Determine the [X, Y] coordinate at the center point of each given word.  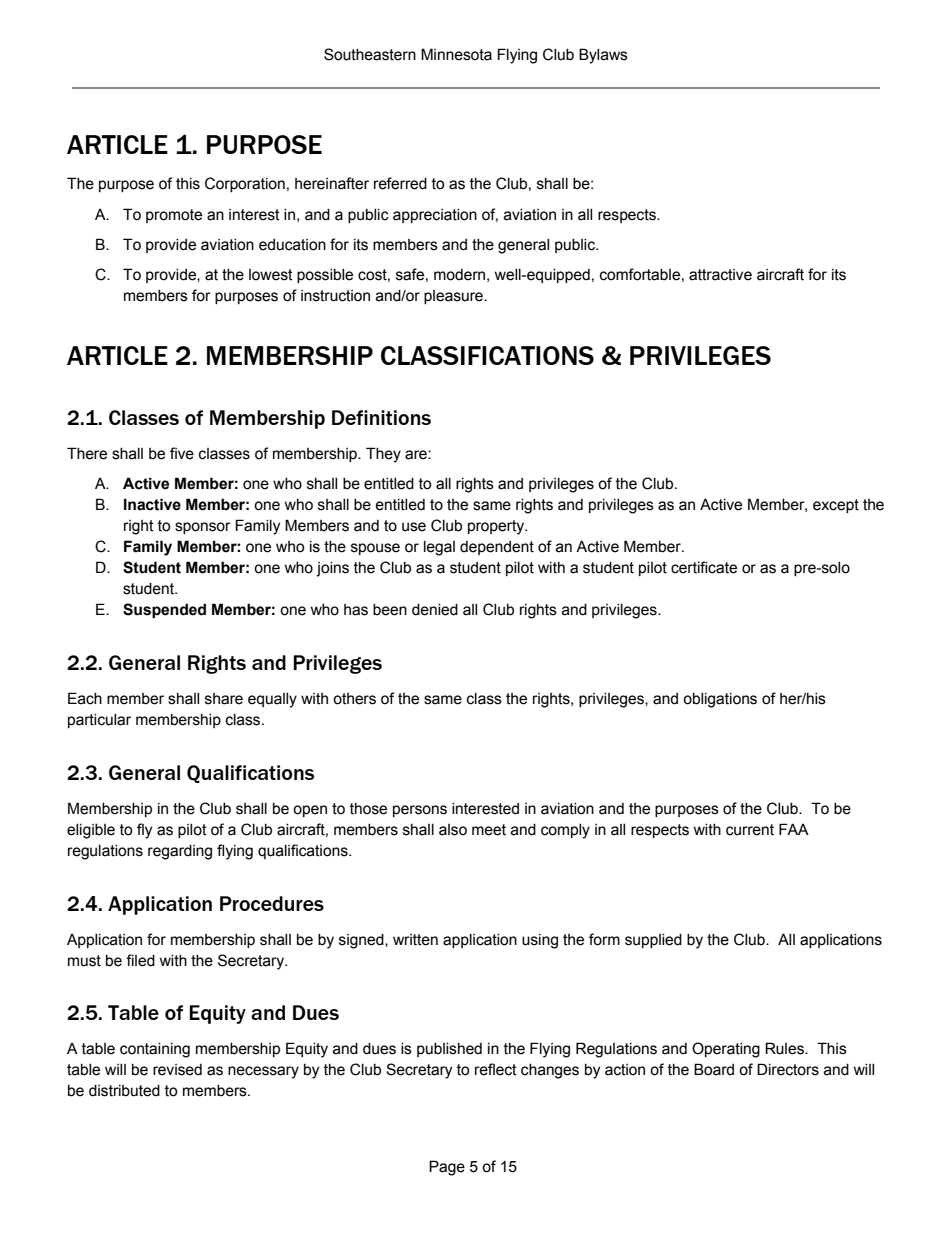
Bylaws [603, 56]
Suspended [164, 610]
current [750, 830]
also [453, 830]
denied [435, 610]
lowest [271, 275]
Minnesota [456, 54]
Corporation [245, 184]
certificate [704, 567]
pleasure [454, 297]
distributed [124, 1091]
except [836, 506]
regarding [180, 852]
